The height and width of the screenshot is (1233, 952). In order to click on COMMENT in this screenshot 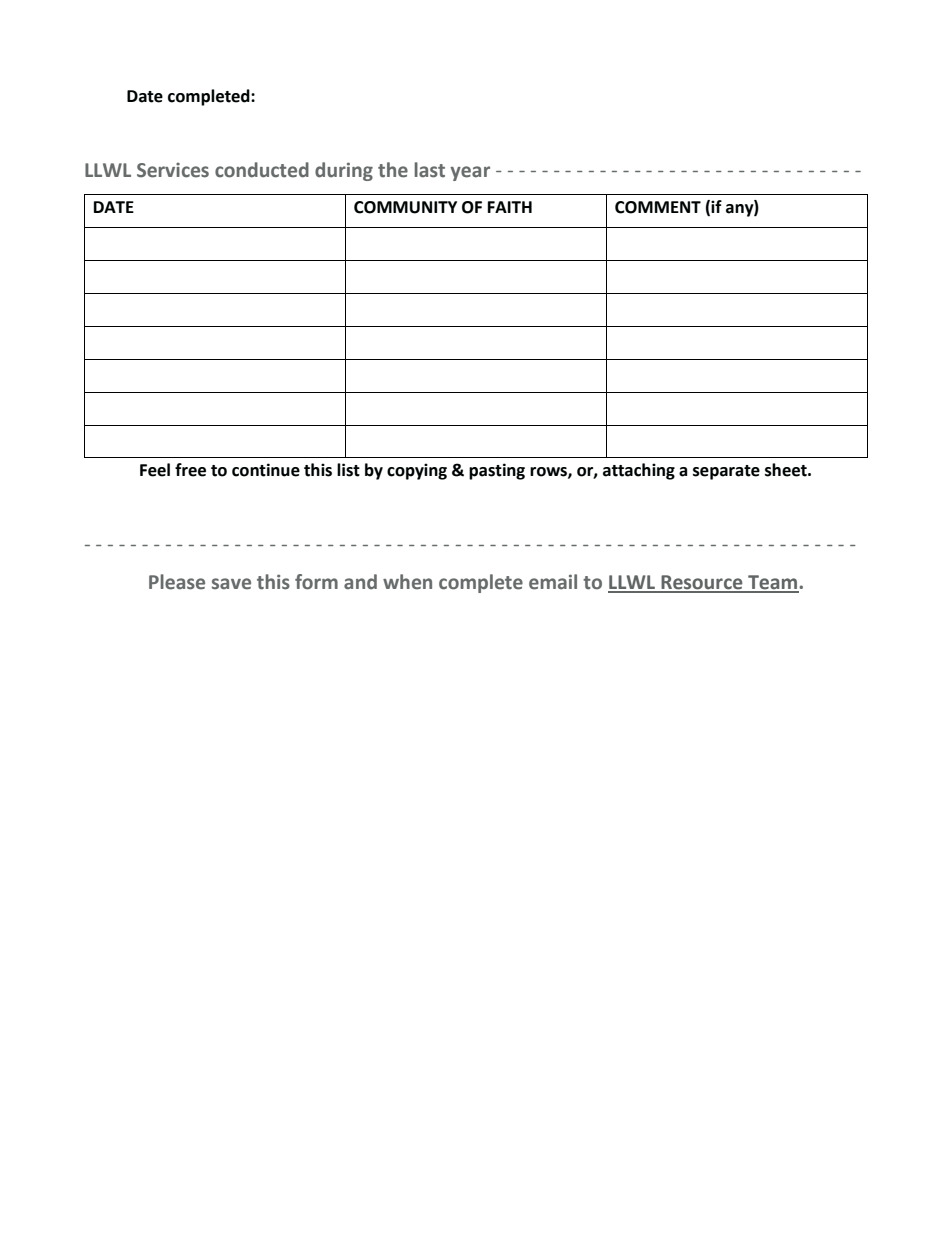, I will do `click(658, 207)`.
